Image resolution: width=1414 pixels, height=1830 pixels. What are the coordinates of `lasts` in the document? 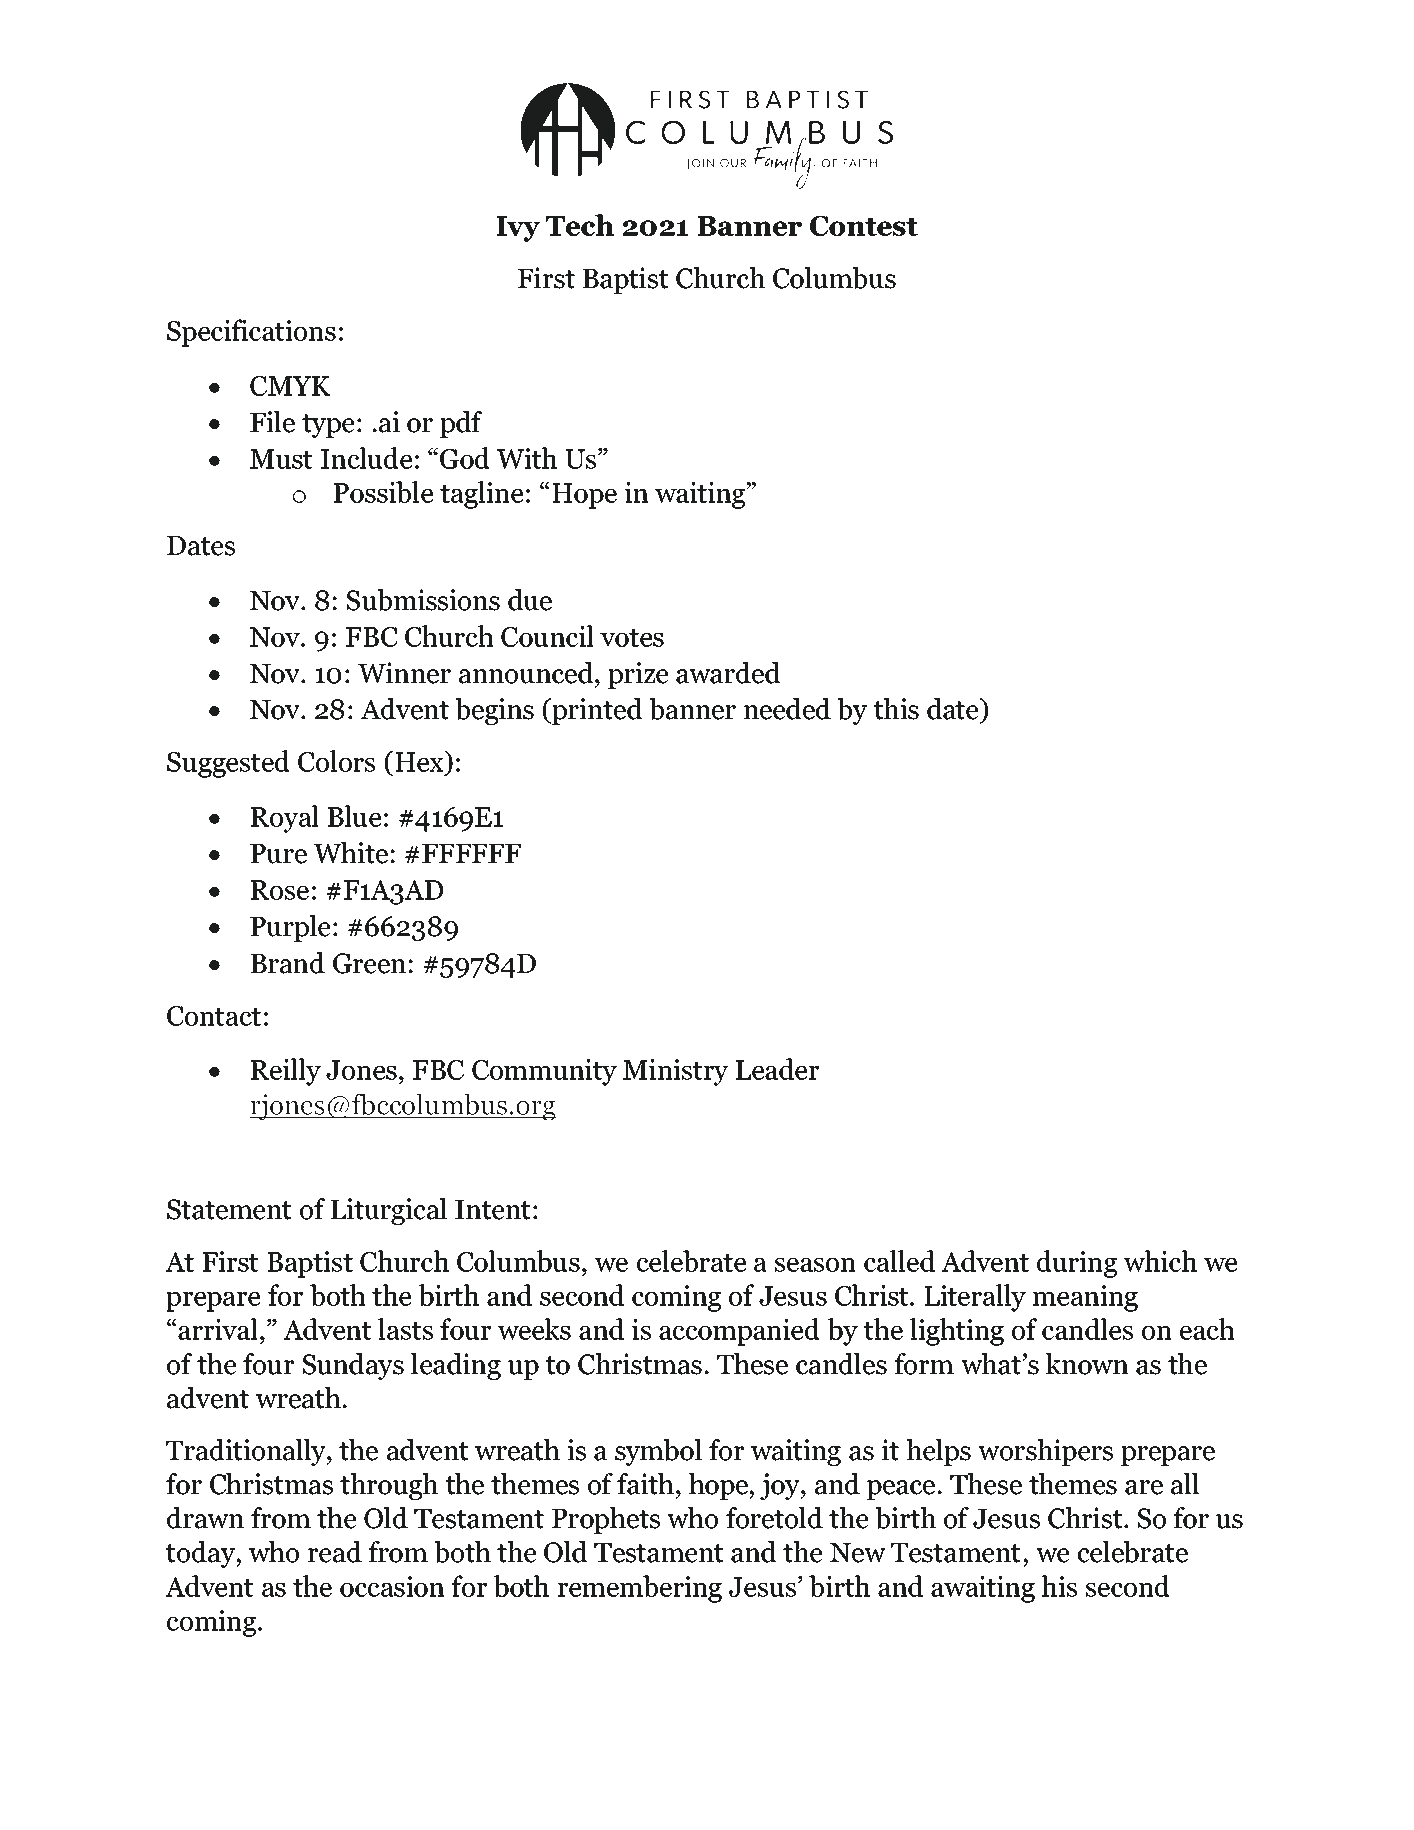 It's located at (405, 1329).
